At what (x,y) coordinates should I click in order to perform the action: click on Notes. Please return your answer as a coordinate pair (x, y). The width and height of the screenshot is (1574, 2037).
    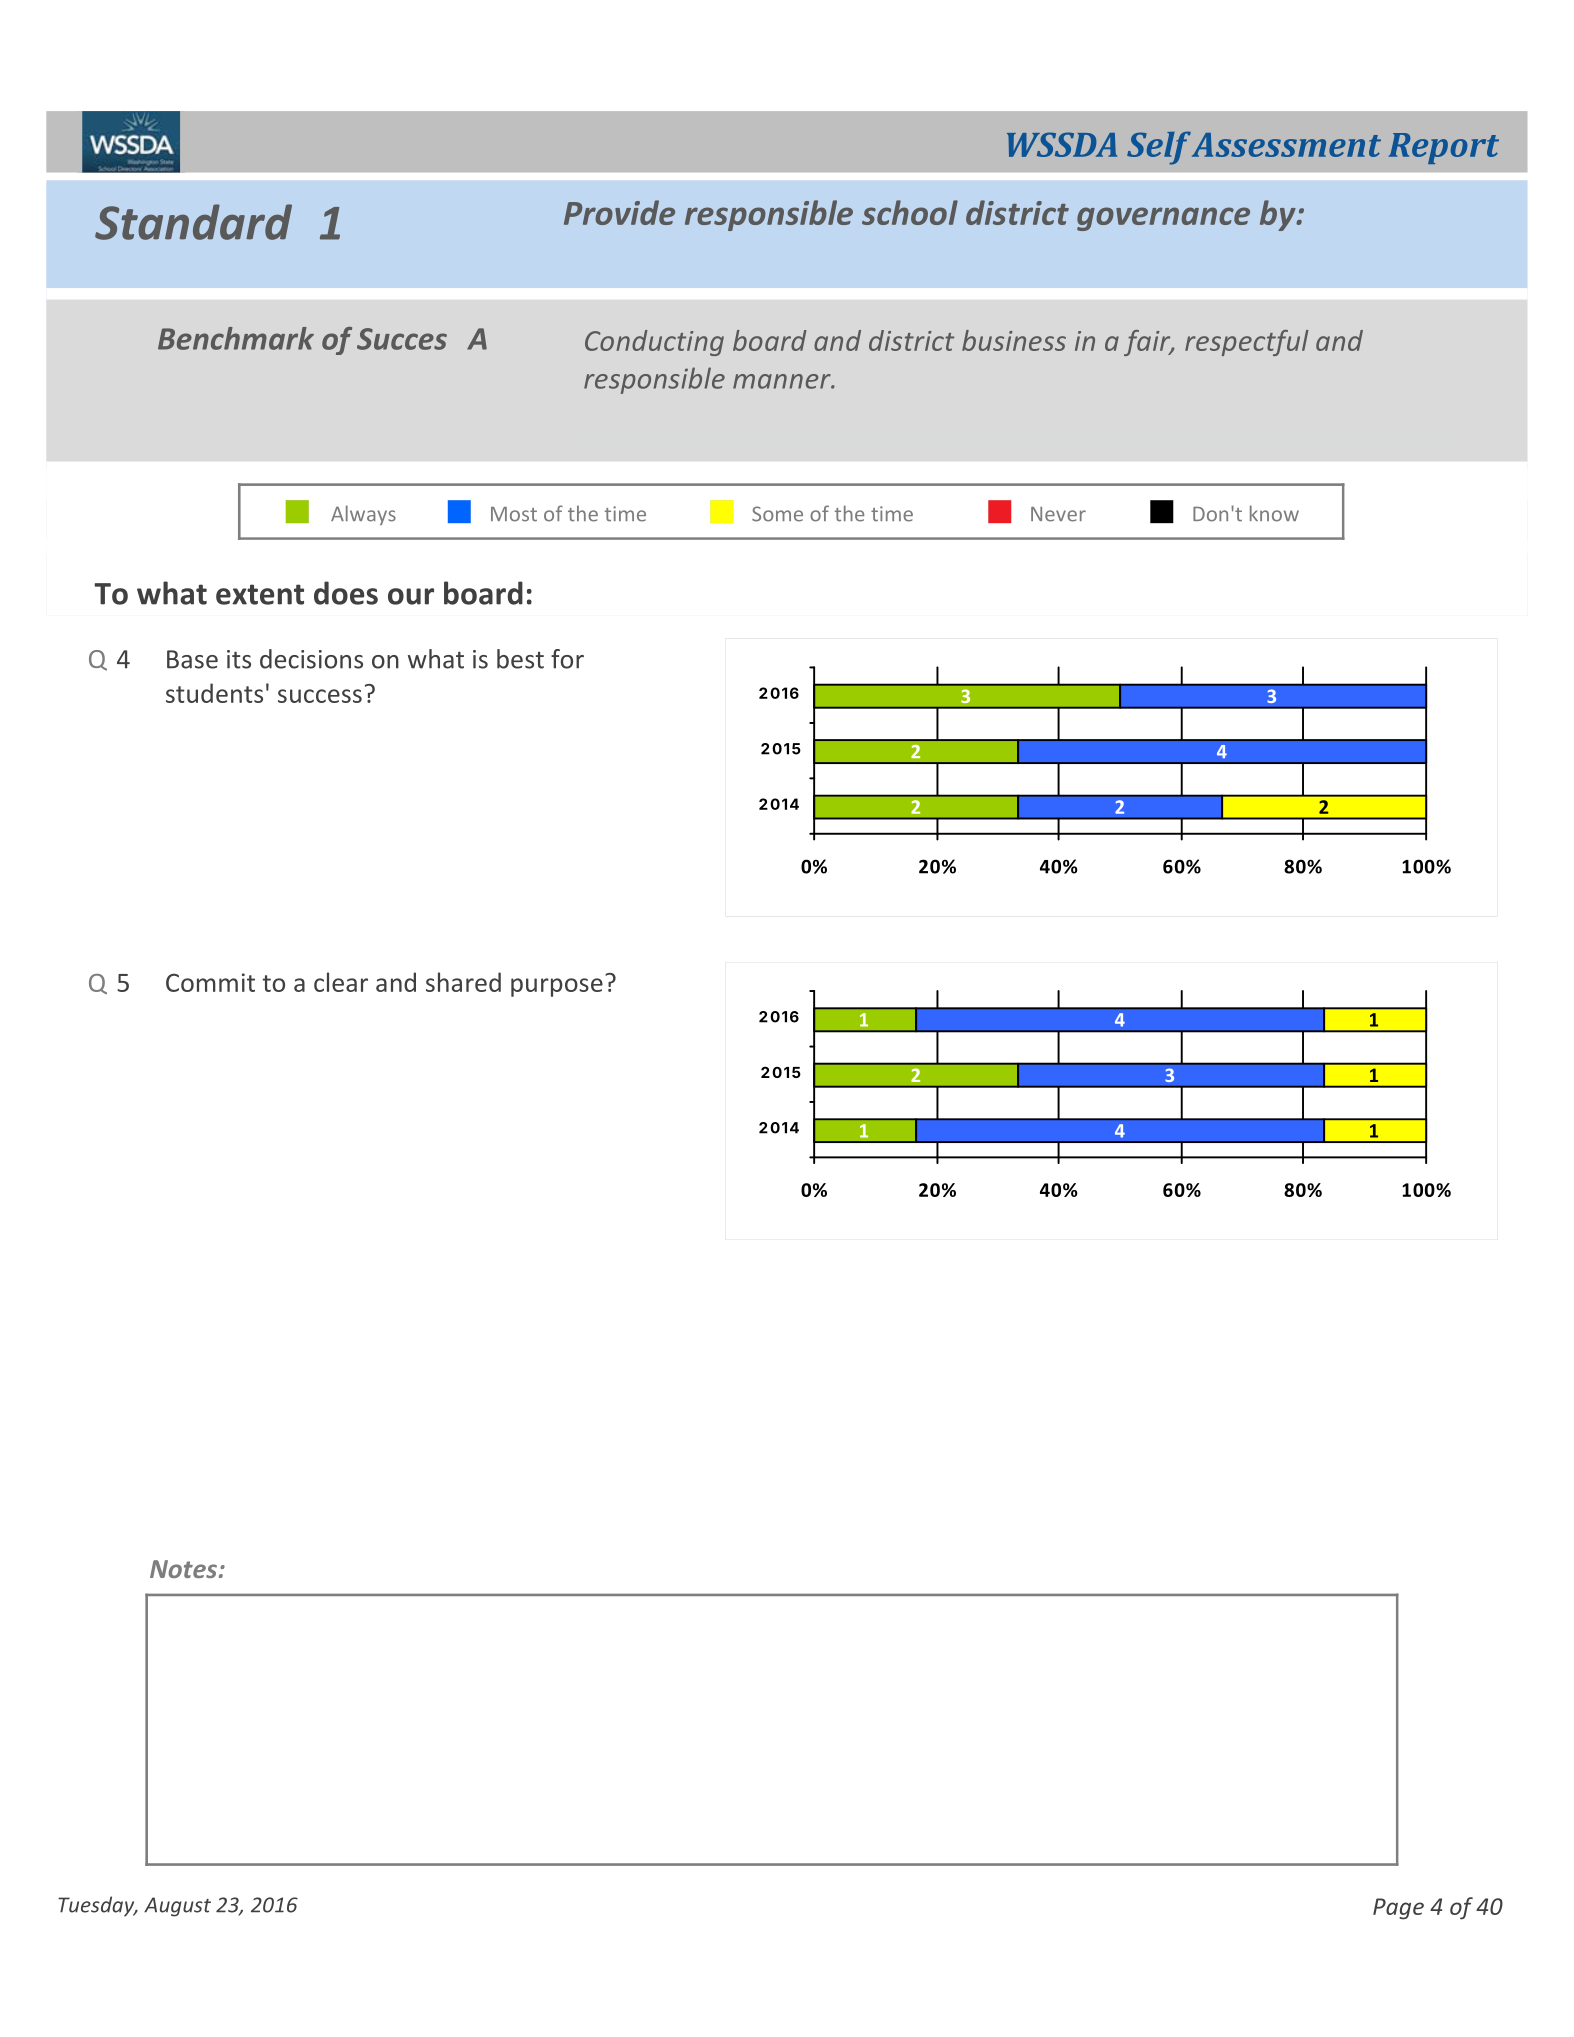
    Looking at the image, I should click on (183, 1569).
